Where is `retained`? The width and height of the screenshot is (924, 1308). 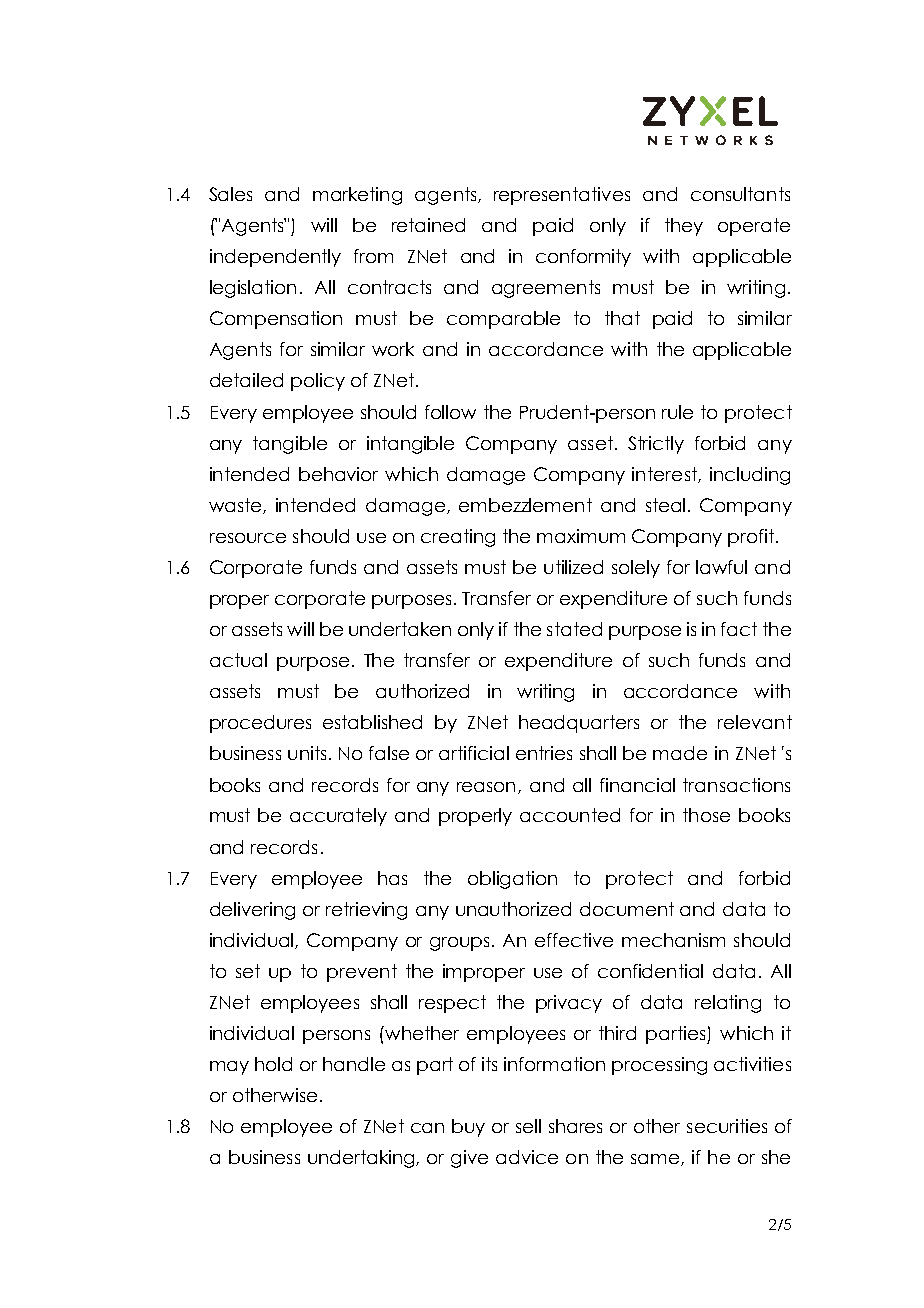
retained is located at coordinates (428, 225).
